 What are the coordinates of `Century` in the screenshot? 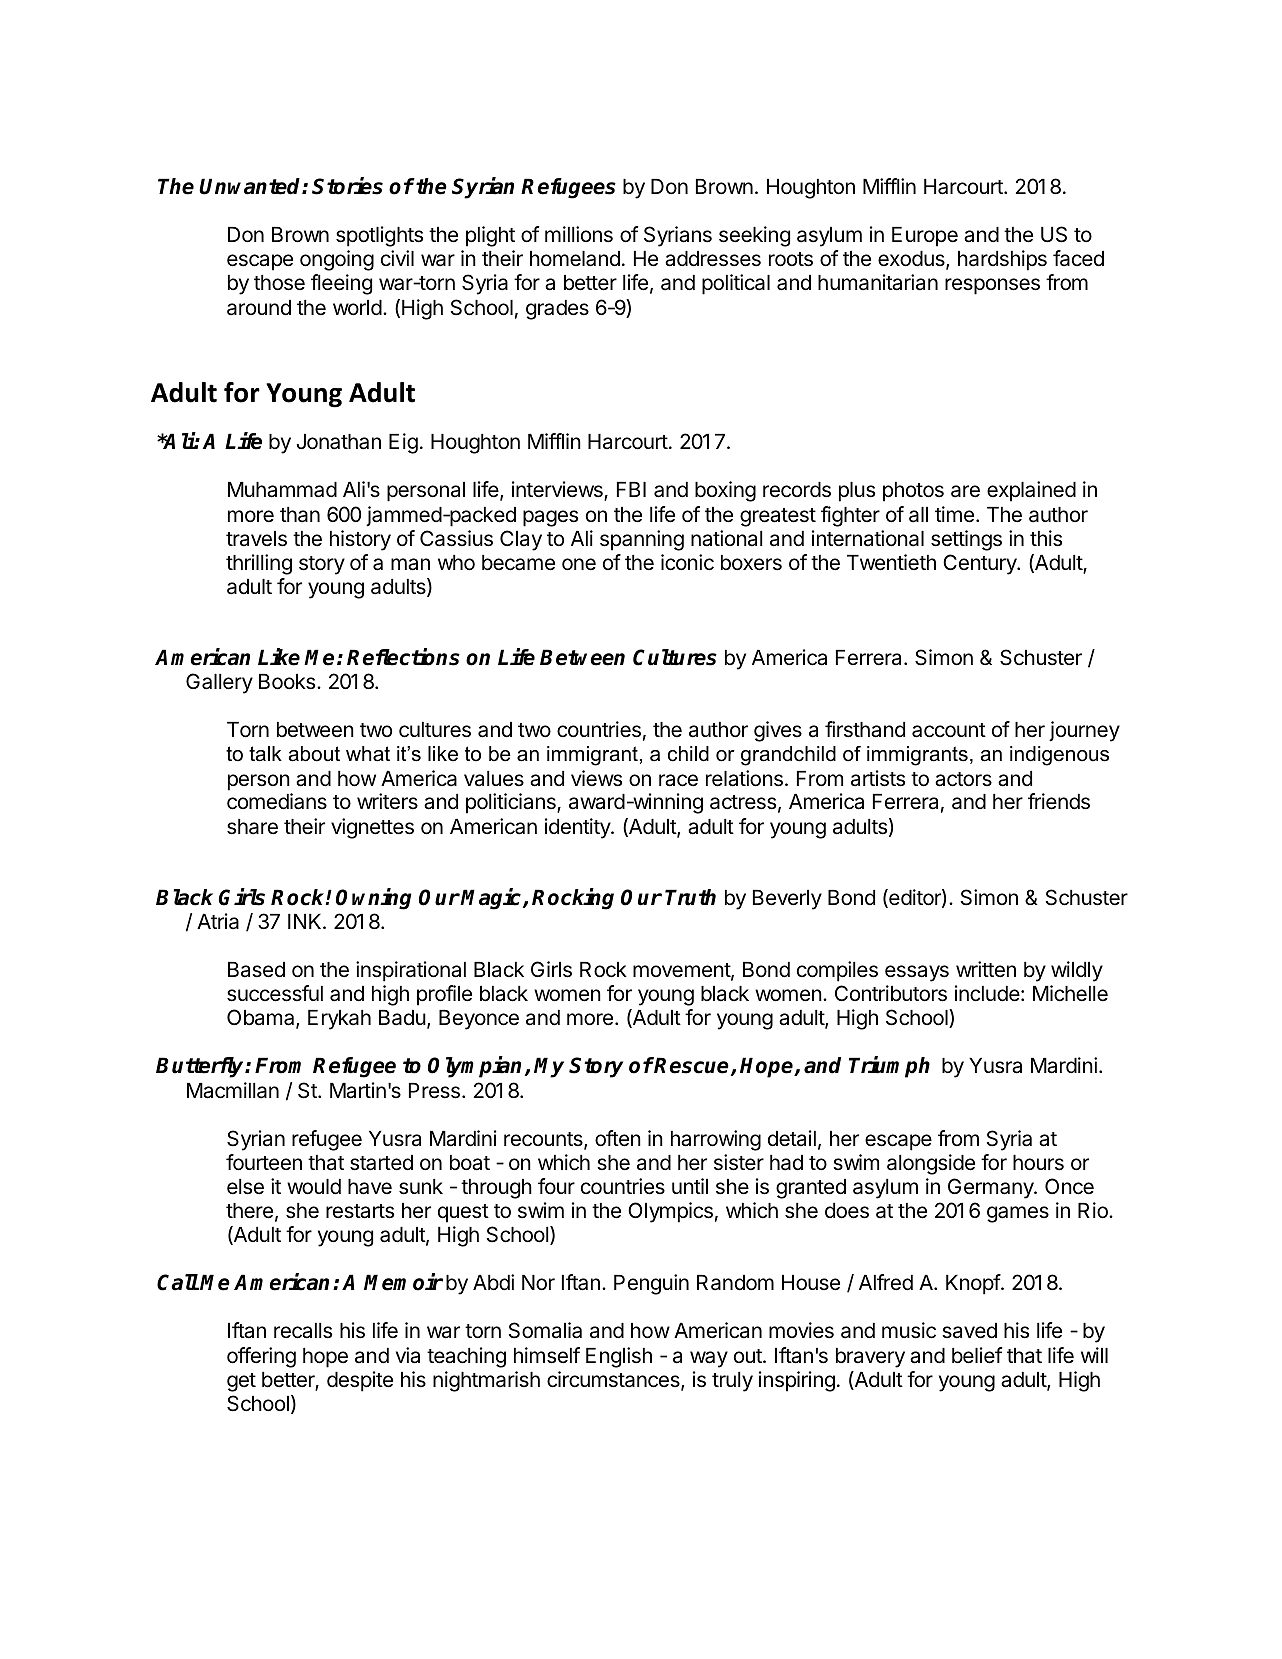 It's located at (981, 564).
